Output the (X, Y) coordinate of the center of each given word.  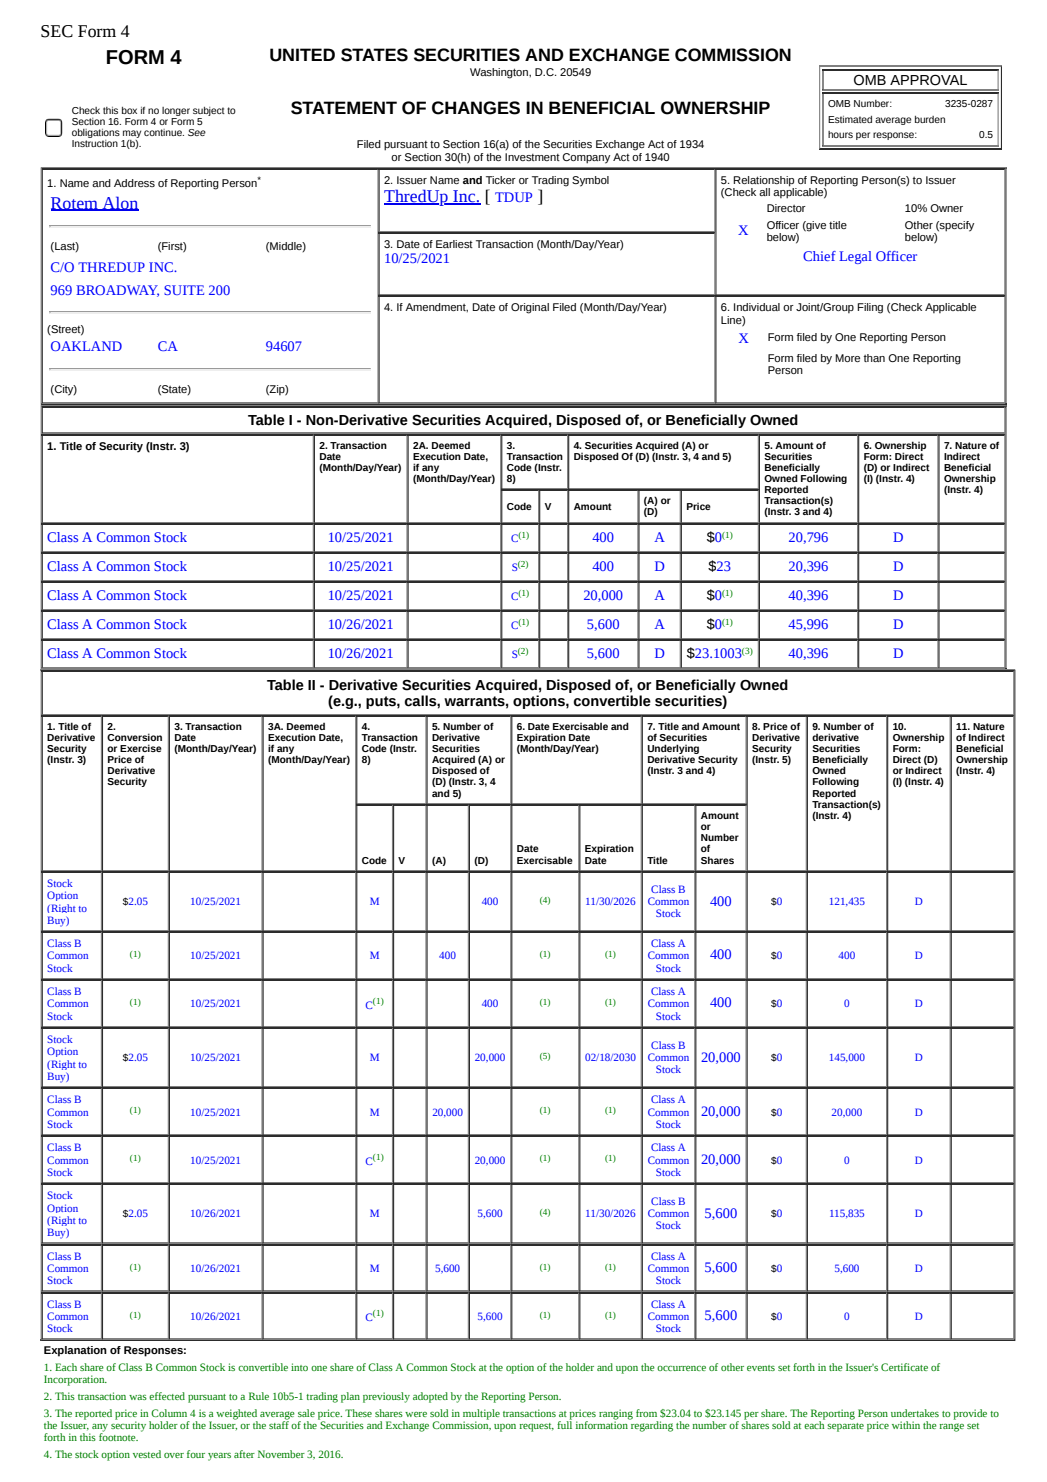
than (874, 358)
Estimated (850, 119)
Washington (500, 73)
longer (176, 111)
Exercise (141, 748)
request (536, 1427)
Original (530, 308)
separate (845, 1427)
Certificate (904, 1367)
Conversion (134, 737)
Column (169, 1413)
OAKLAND (86, 346)
